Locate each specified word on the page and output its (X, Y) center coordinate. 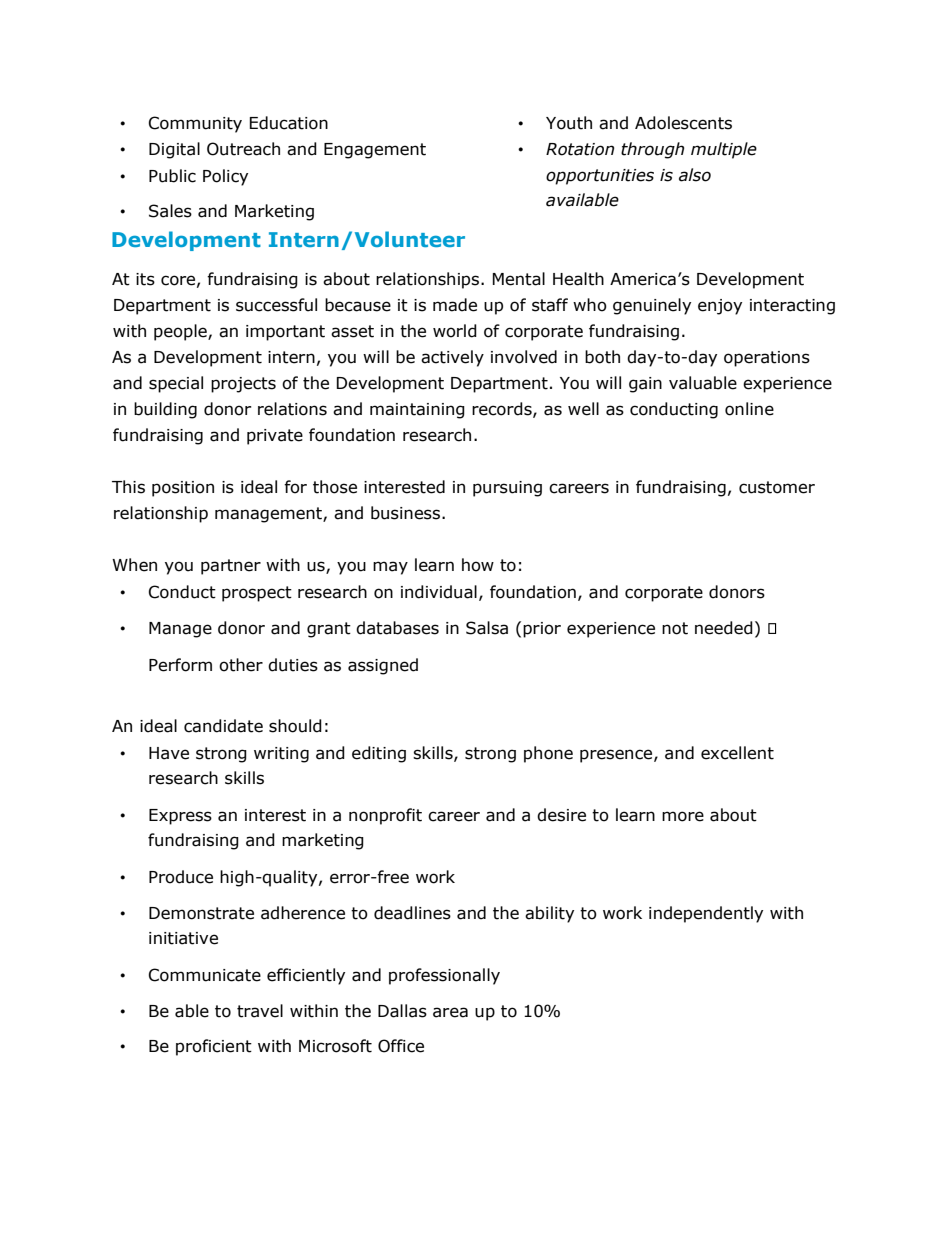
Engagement (375, 151)
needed (724, 628)
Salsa (487, 628)
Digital (174, 150)
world (455, 331)
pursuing (507, 489)
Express (180, 817)
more (683, 816)
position (183, 489)
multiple (724, 150)
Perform (180, 665)
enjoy (720, 307)
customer (777, 487)
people (181, 332)
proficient (214, 1047)
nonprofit (385, 816)
